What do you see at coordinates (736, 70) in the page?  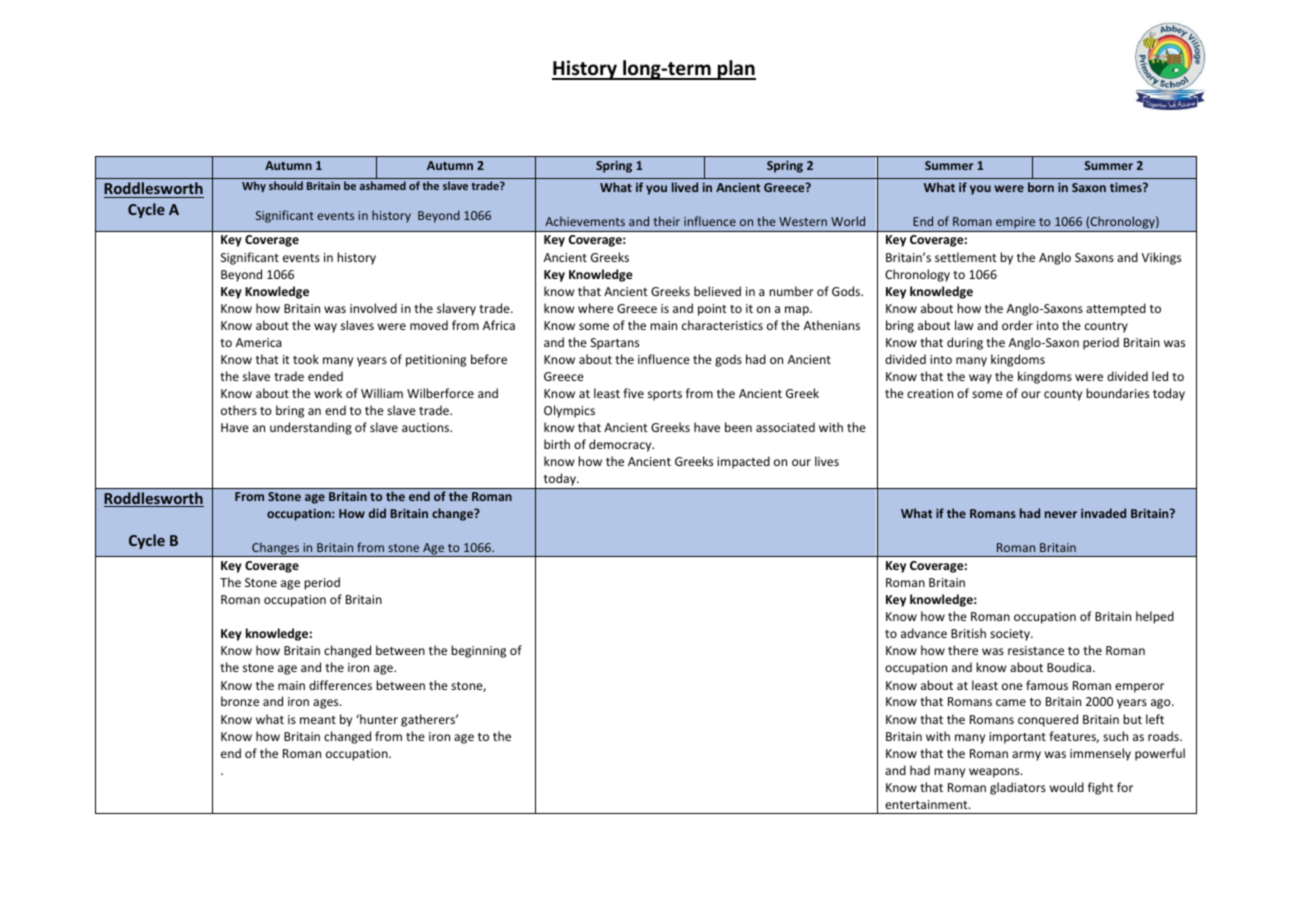 I see `plan` at bounding box center [736, 70].
